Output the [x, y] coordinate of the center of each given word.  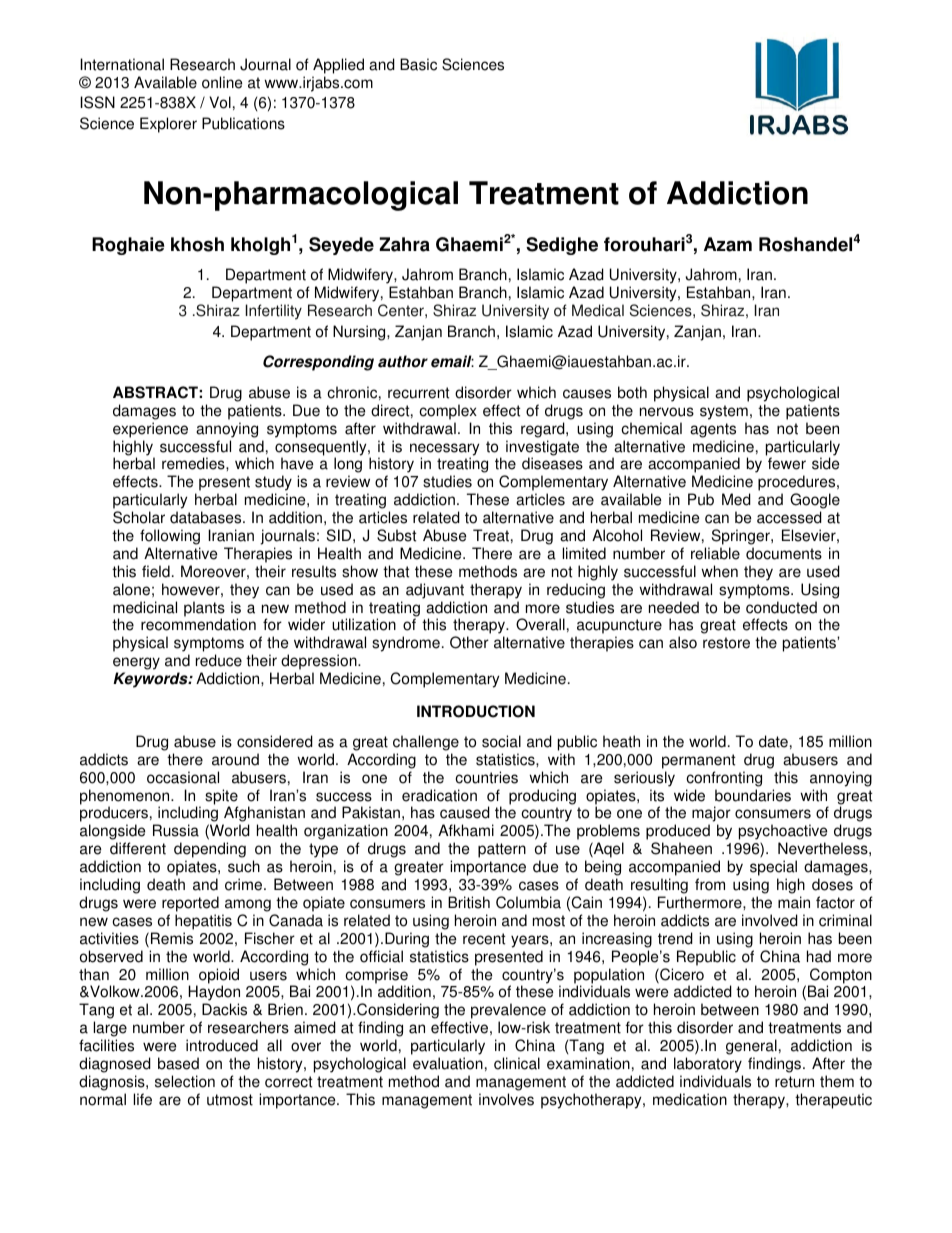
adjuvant [435, 591]
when [719, 571]
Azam [728, 244]
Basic [418, 64]
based [178, 1063]
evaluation [448, 1063]
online [222, 82]
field [156, 571]
